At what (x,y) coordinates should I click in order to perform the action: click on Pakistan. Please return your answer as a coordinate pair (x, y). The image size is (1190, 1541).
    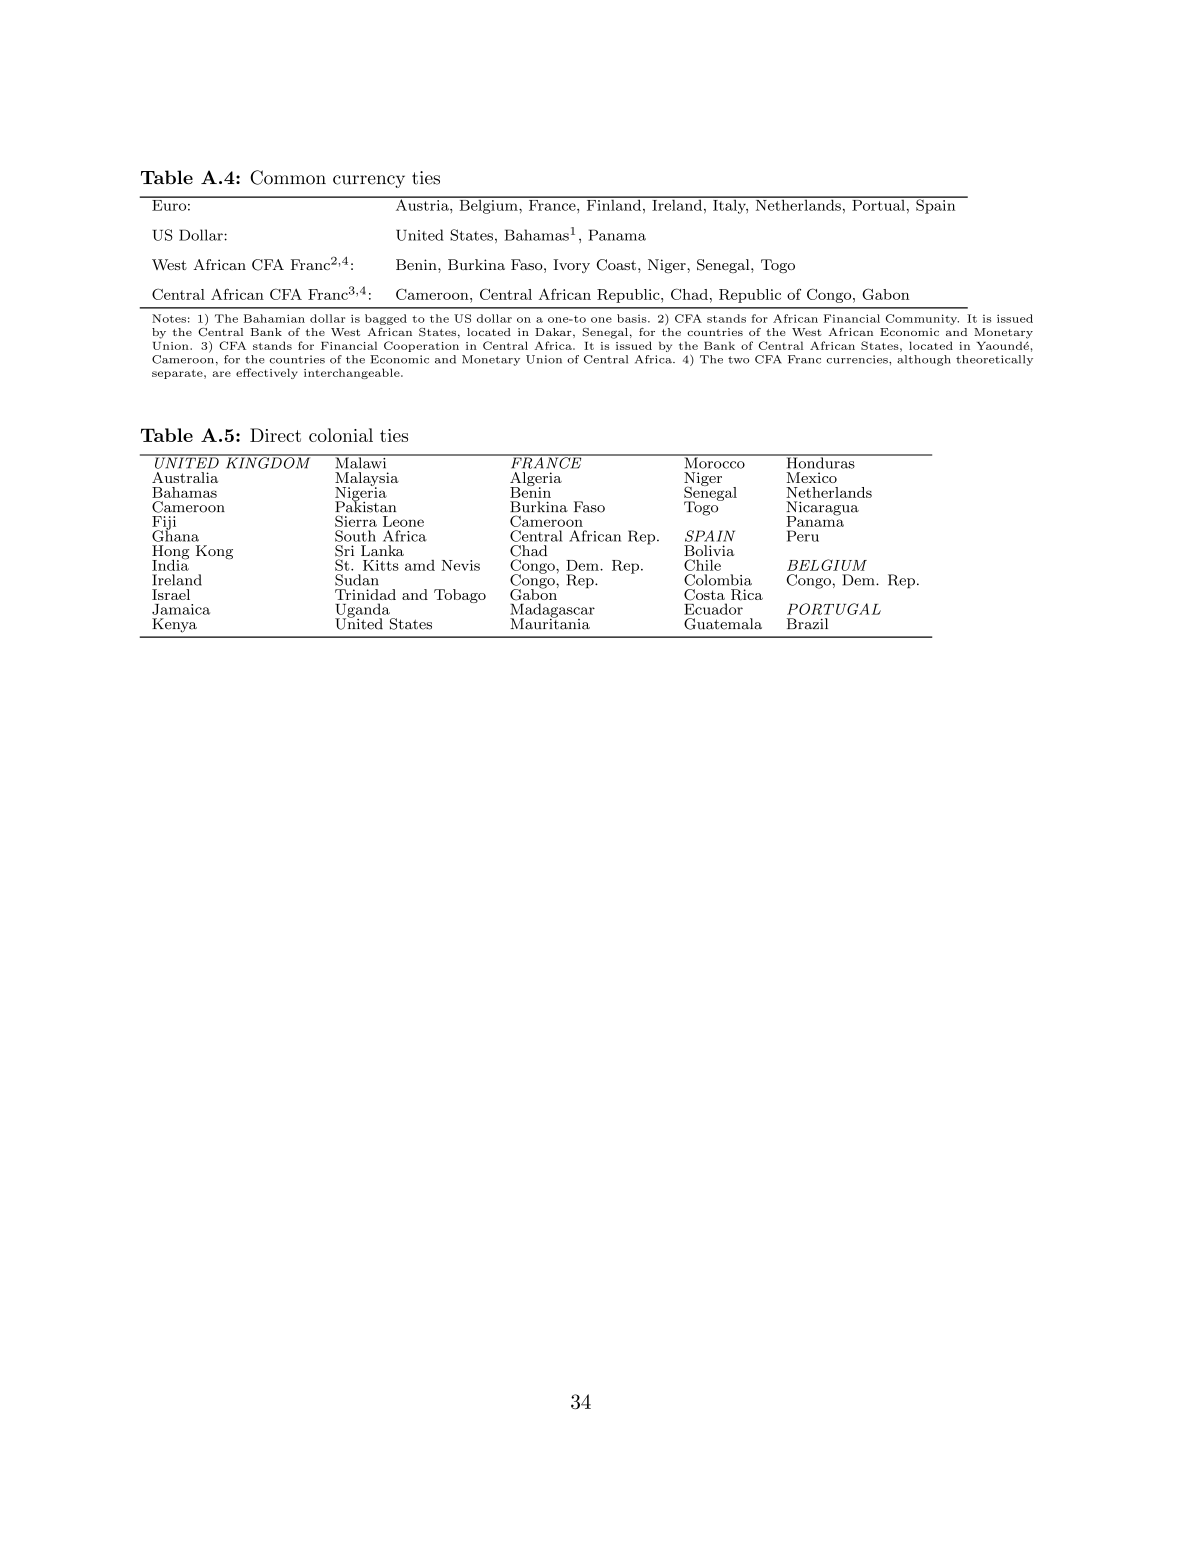
    Looking at the image, I should click on (365, 506).
